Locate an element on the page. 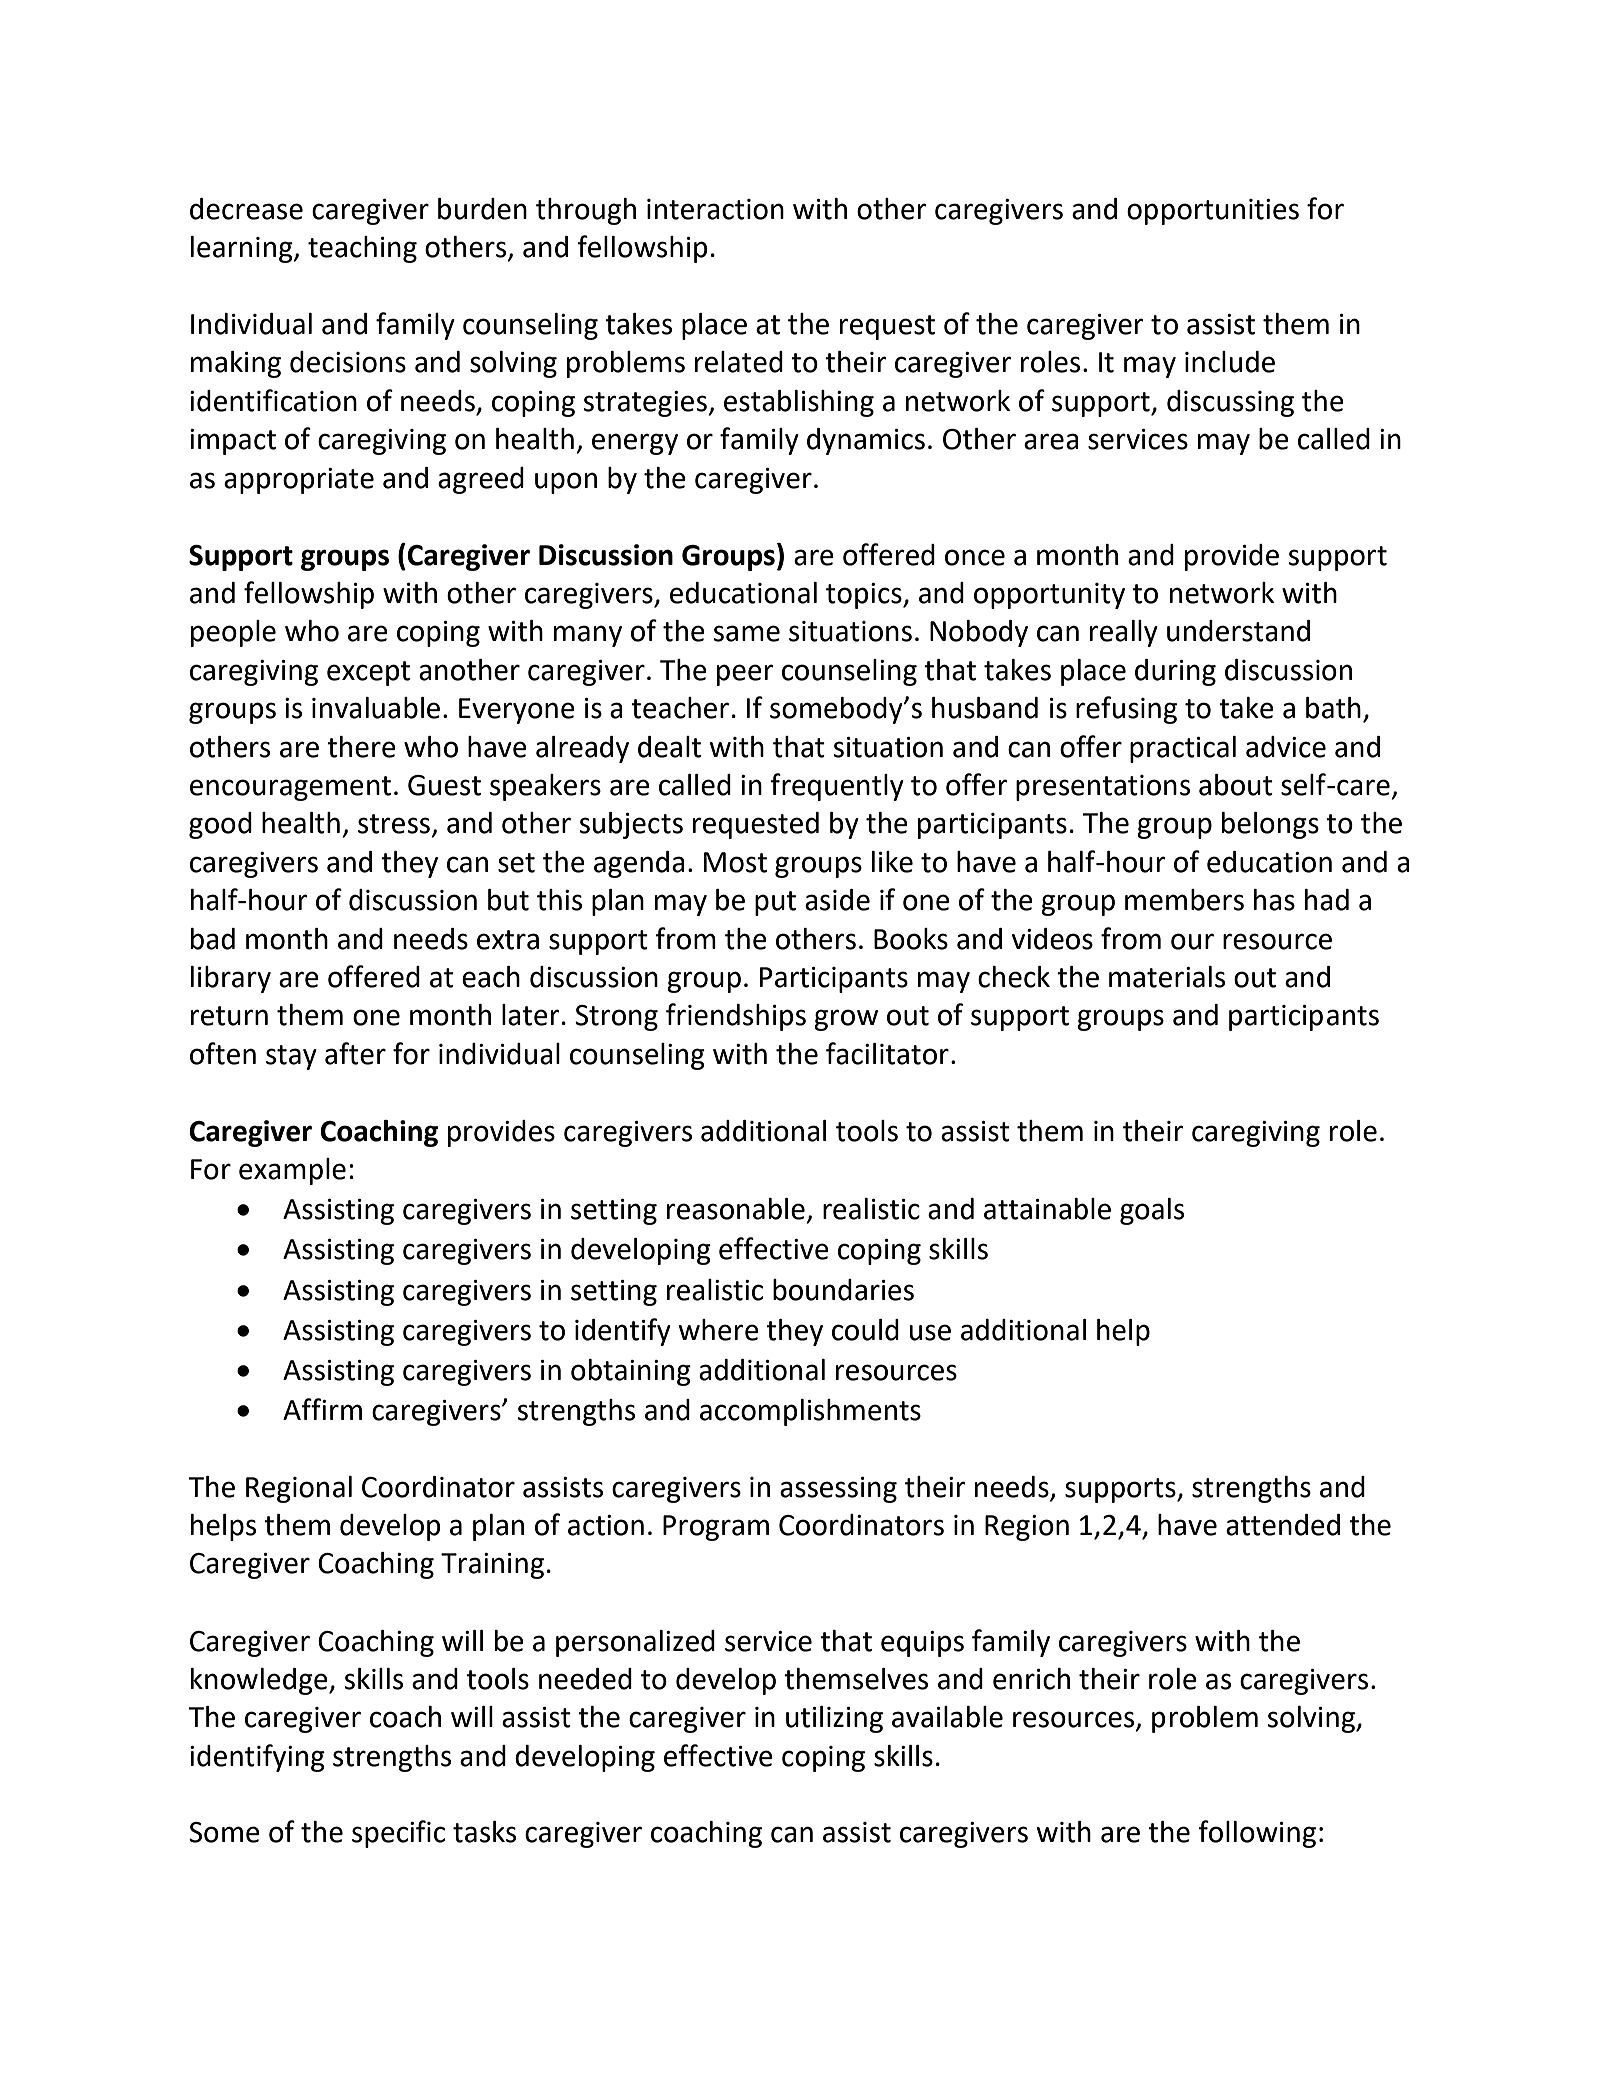 This image has height=2077, width=1605. except is located at coordinates (368, 673).
